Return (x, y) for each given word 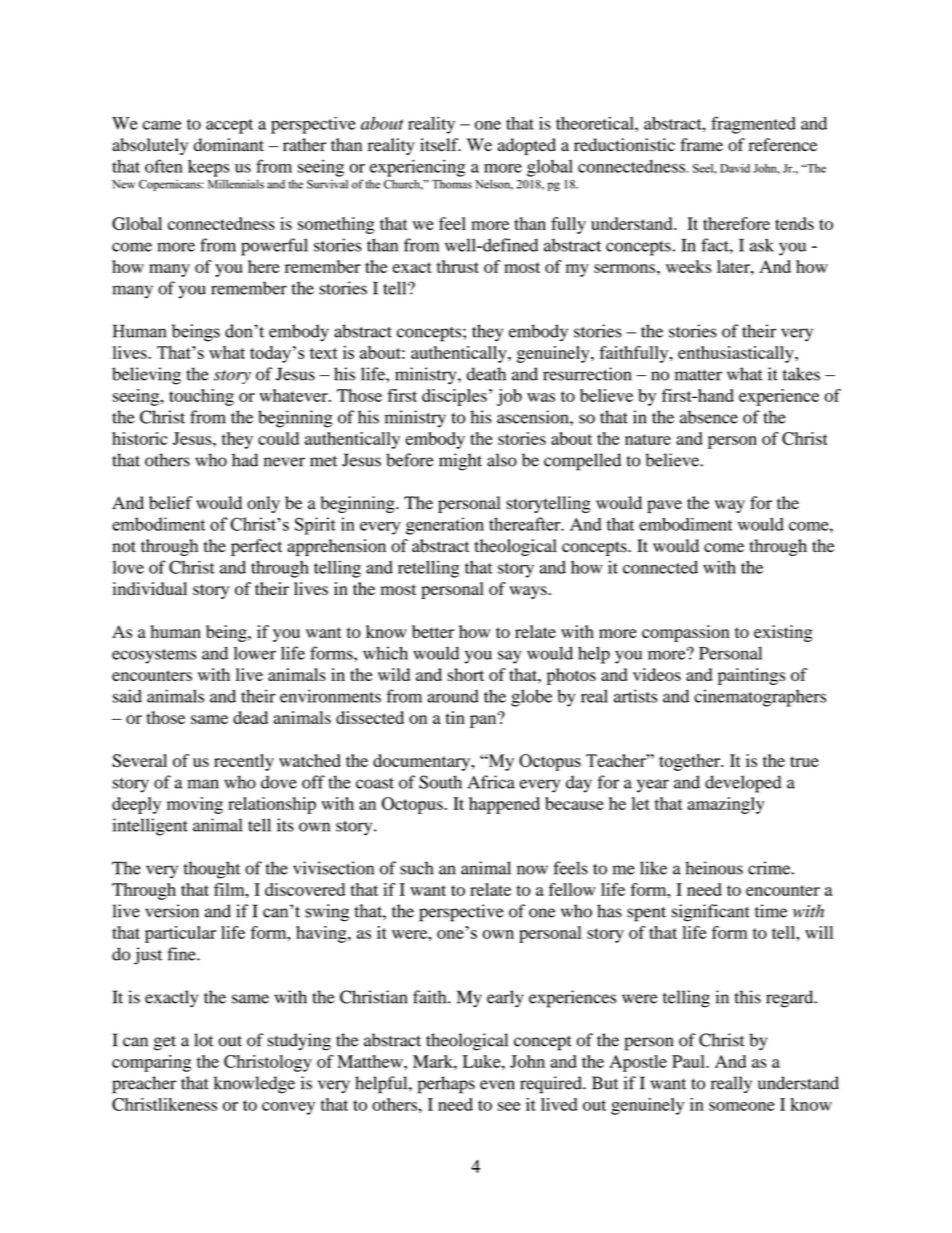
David (735, 168)
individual (149, 588)
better (433, 631)
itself (440, 145)
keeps (209, 168)
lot (203, 1040)
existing (783, 633)
